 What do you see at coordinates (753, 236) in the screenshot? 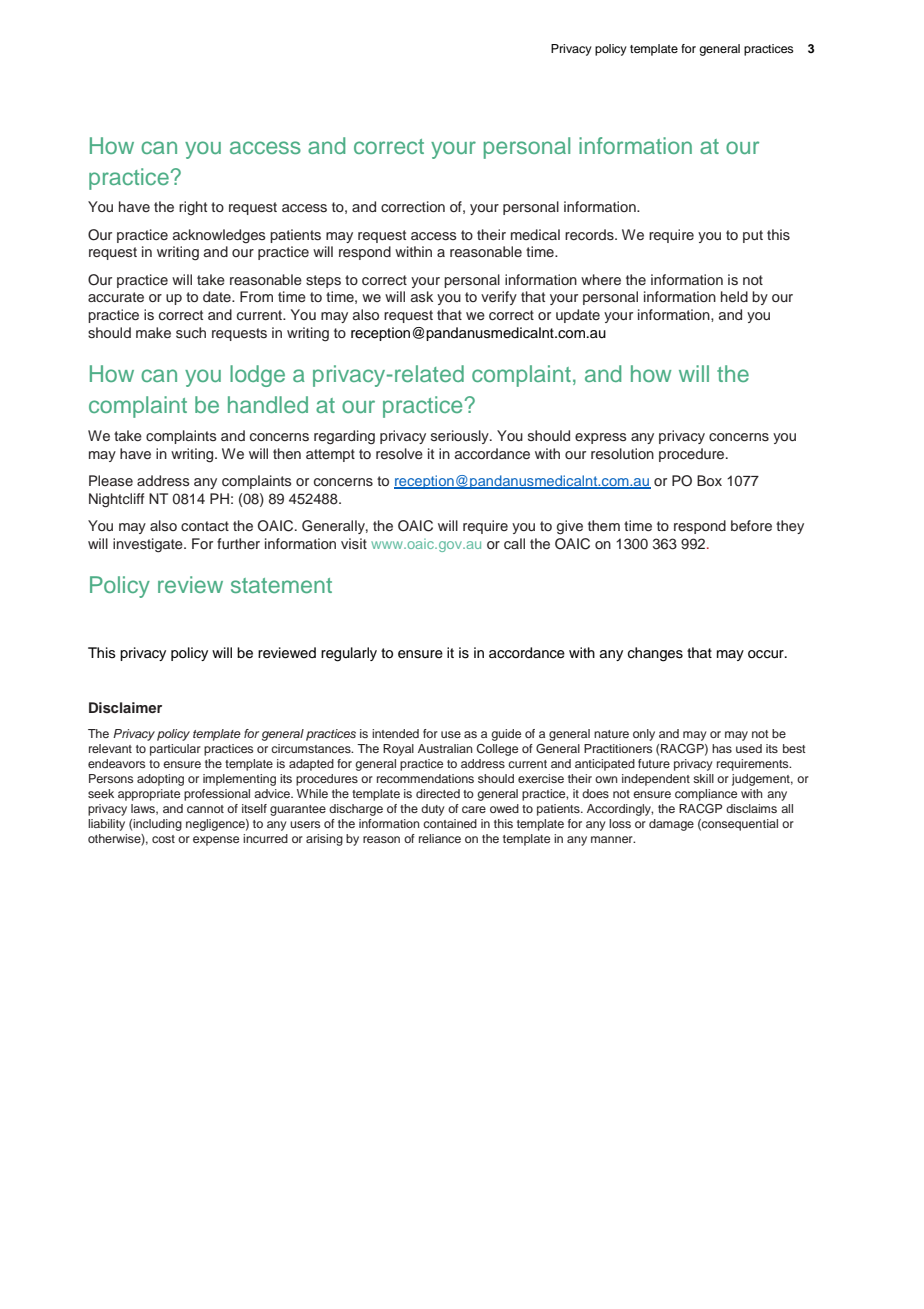
I see `put` at bounding box center [753, 236].
